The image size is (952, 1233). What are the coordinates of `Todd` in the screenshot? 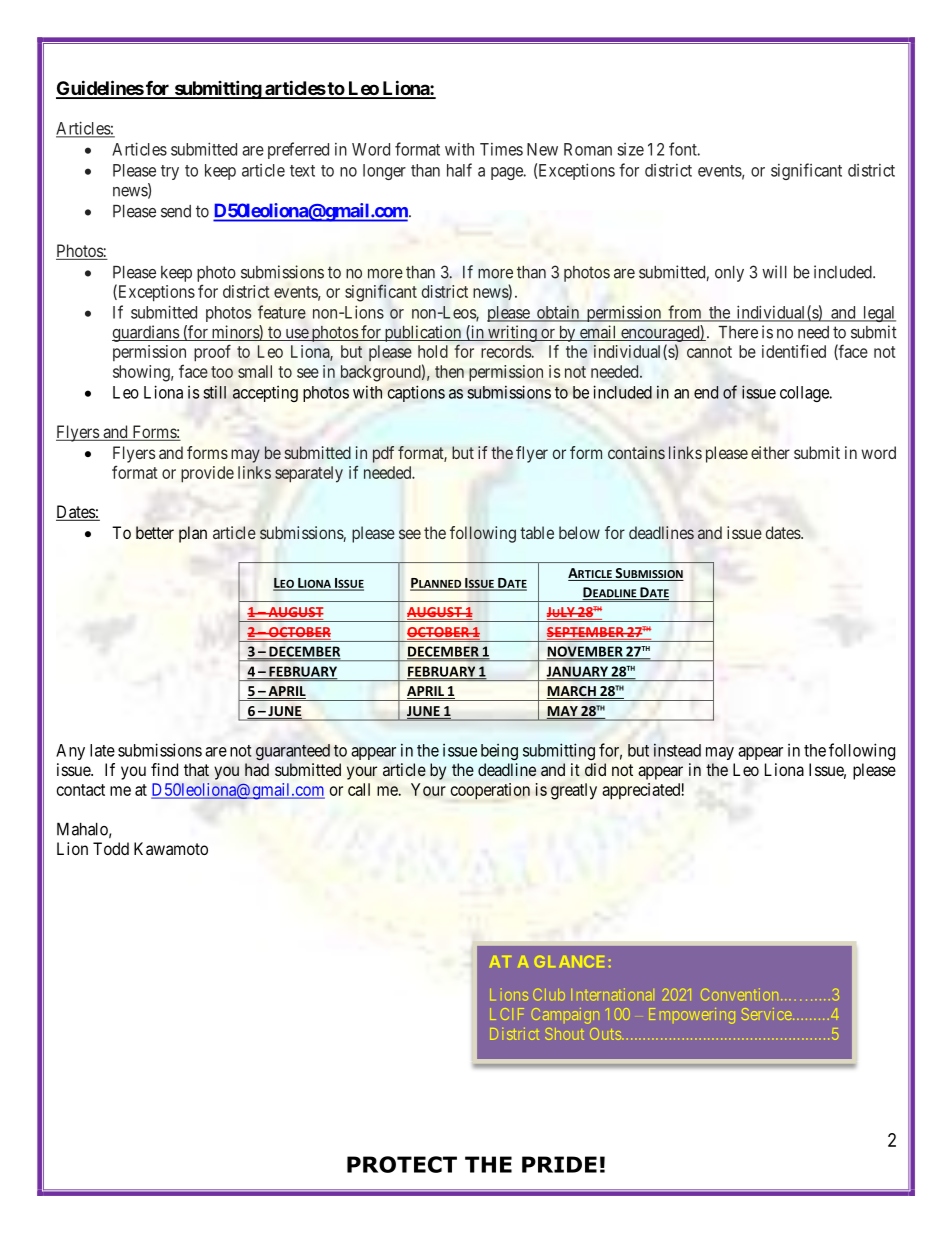 It's located at (111, 848).
